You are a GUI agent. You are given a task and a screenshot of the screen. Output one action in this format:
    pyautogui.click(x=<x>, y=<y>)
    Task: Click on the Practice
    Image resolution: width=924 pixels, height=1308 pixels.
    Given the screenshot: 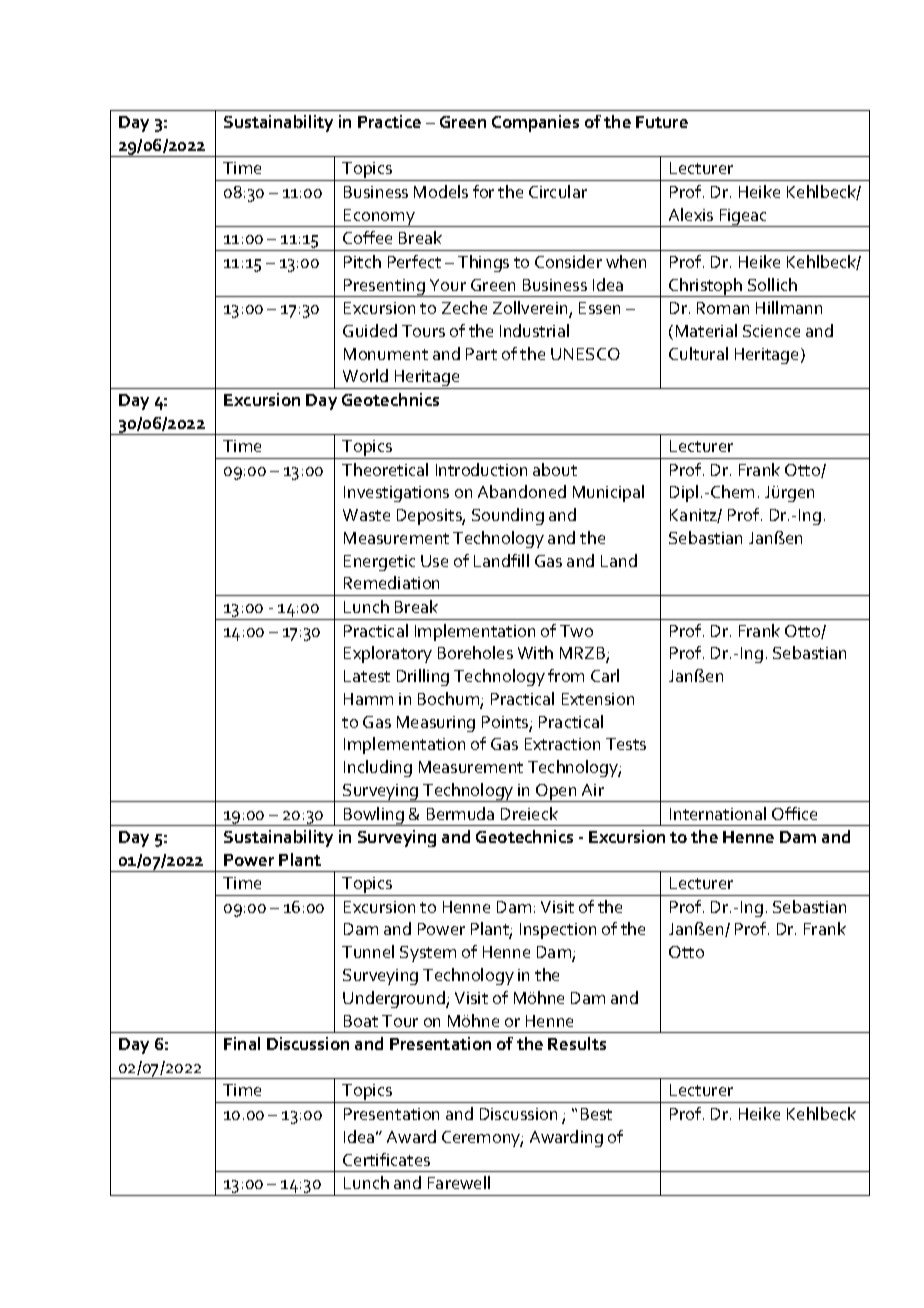 What is the action you would take?
    pyautogui.click(x=389, y=121)
